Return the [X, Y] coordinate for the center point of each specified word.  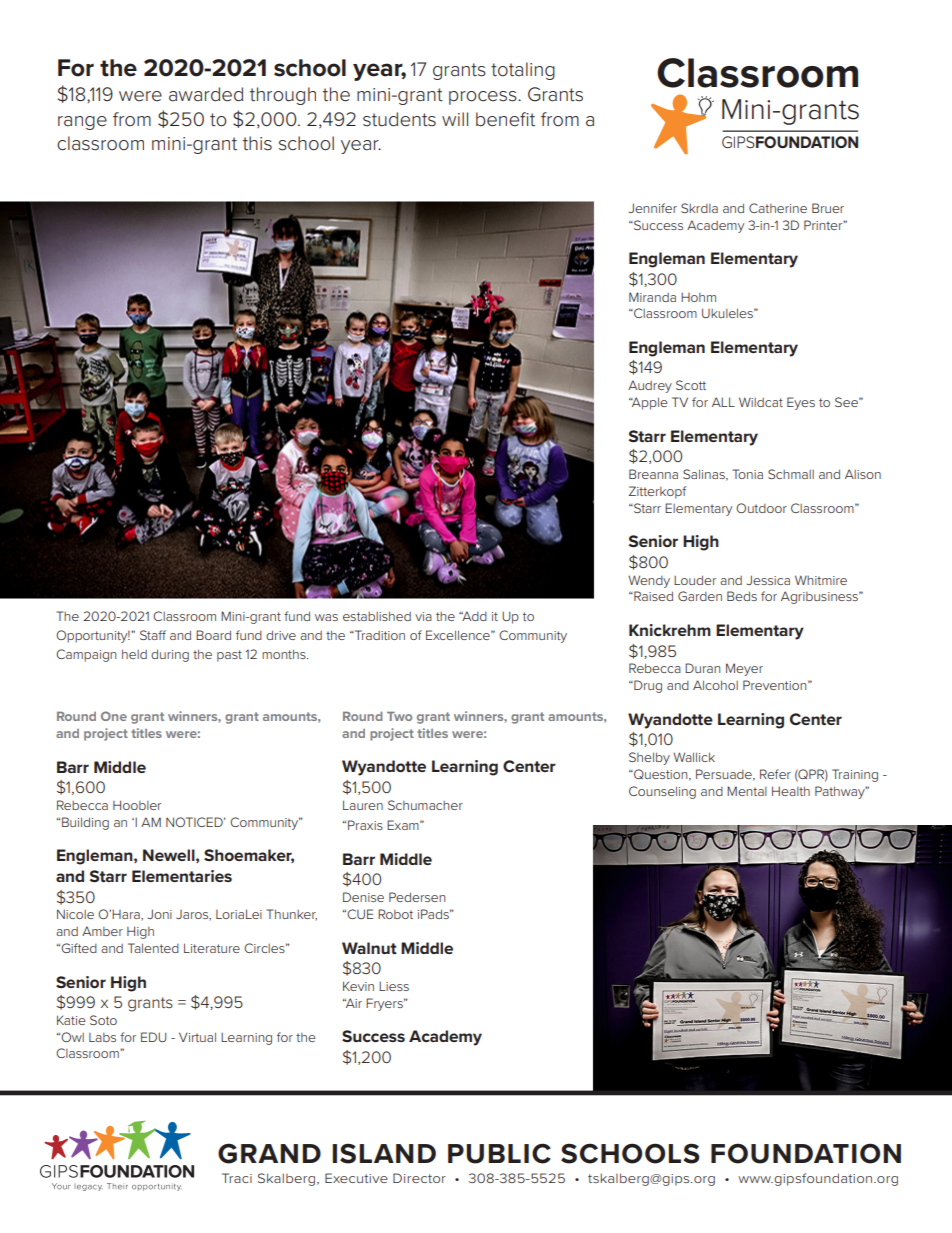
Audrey [650, 386]
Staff [153, 635]
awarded [206, 94]
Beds [742, 596]
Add [473, 616]
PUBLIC [499, 1153]
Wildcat [761, 402]
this [257, 143]
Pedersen [417, 897]
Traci [237, 1178]
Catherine [778, 208]
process [484, 98]
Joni [160, 914]
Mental [747, 791]
